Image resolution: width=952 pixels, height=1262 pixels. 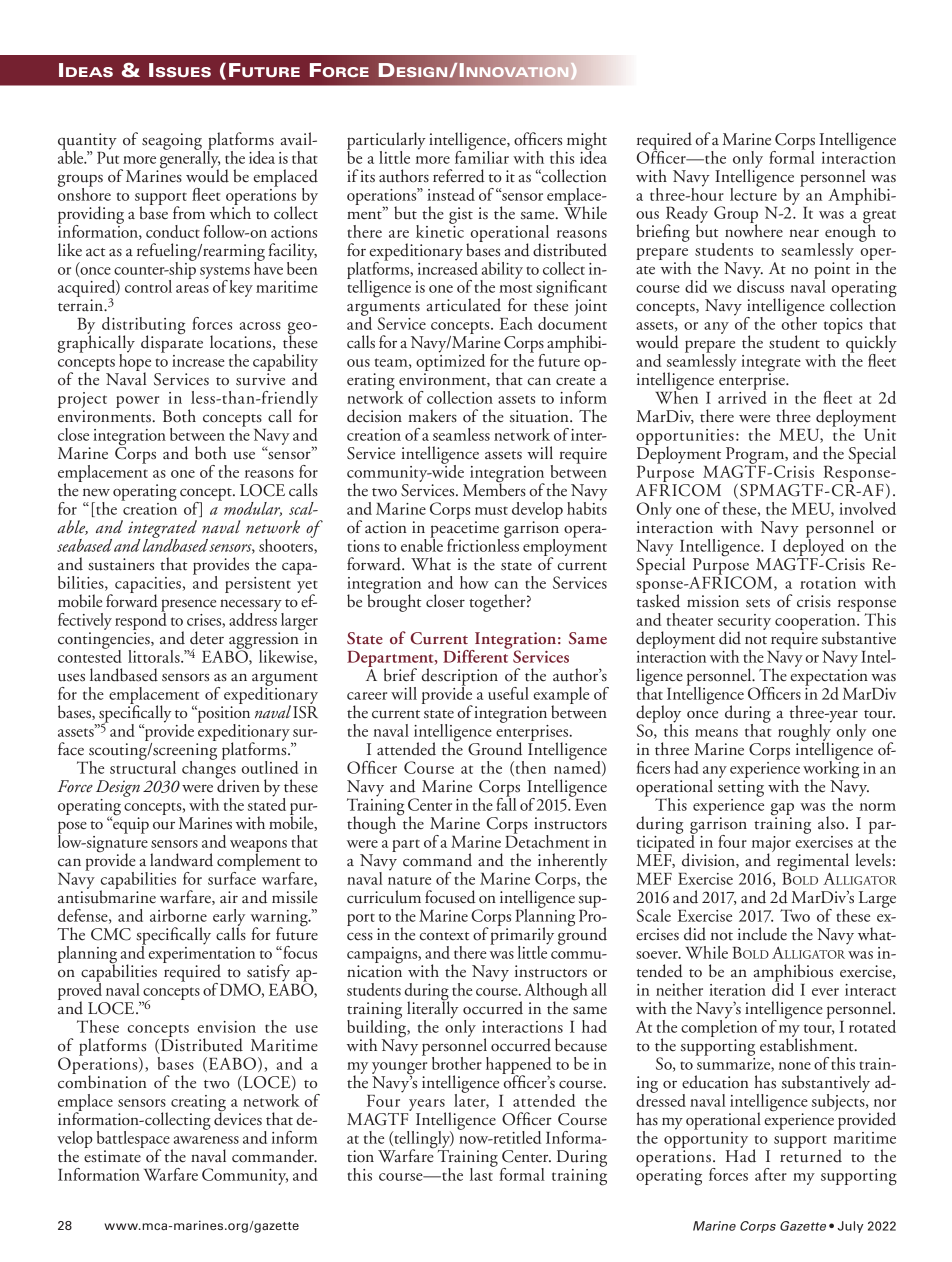 I want to click on optimized, so click(x=450, y=363).
